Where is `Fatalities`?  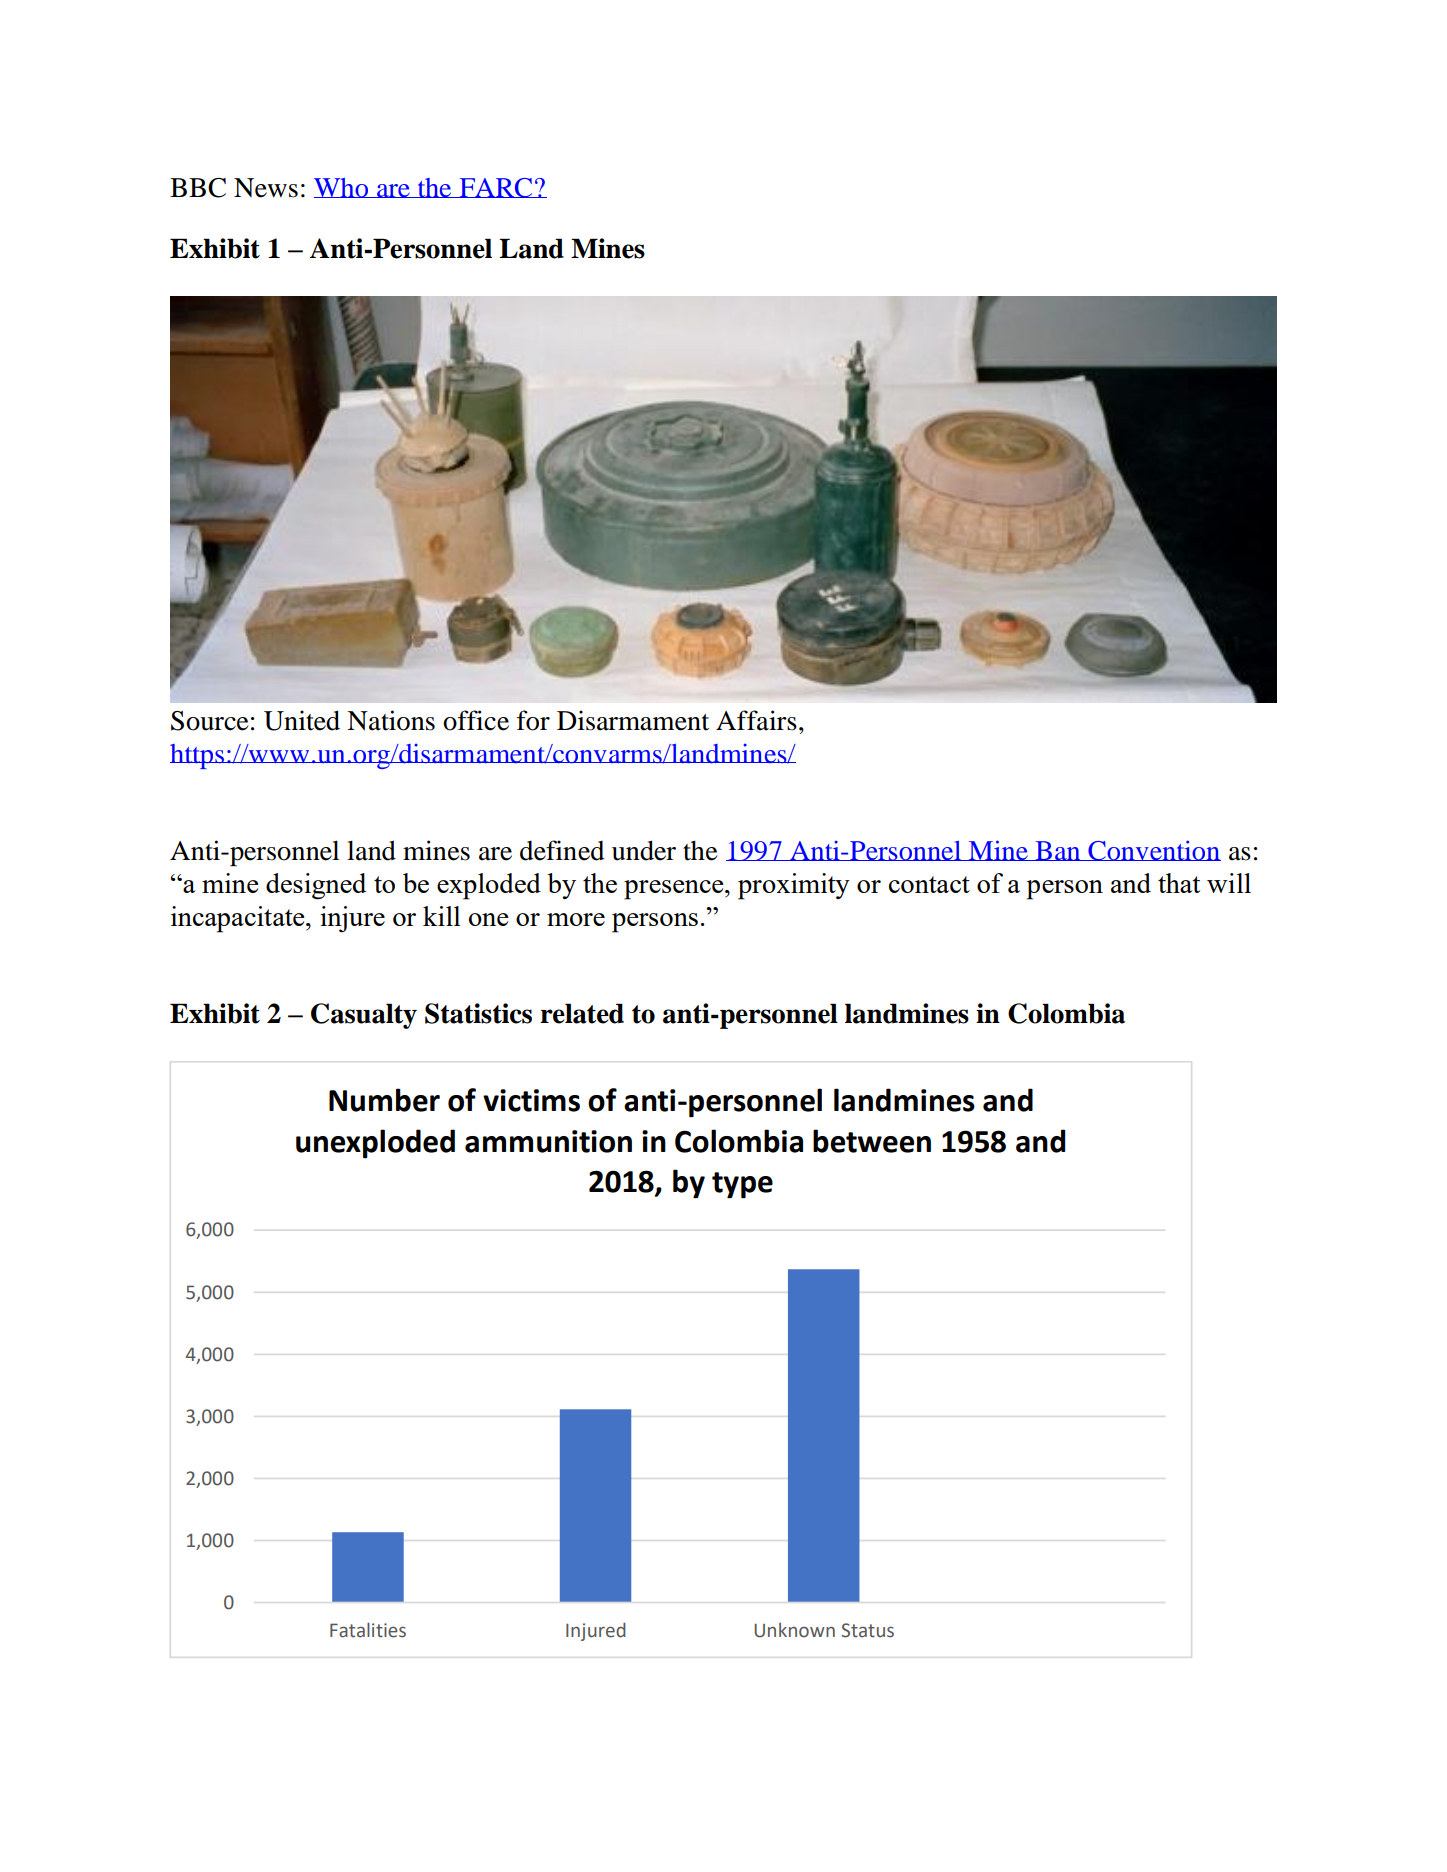
Fatalities is located at coordinates (368, 1630).
